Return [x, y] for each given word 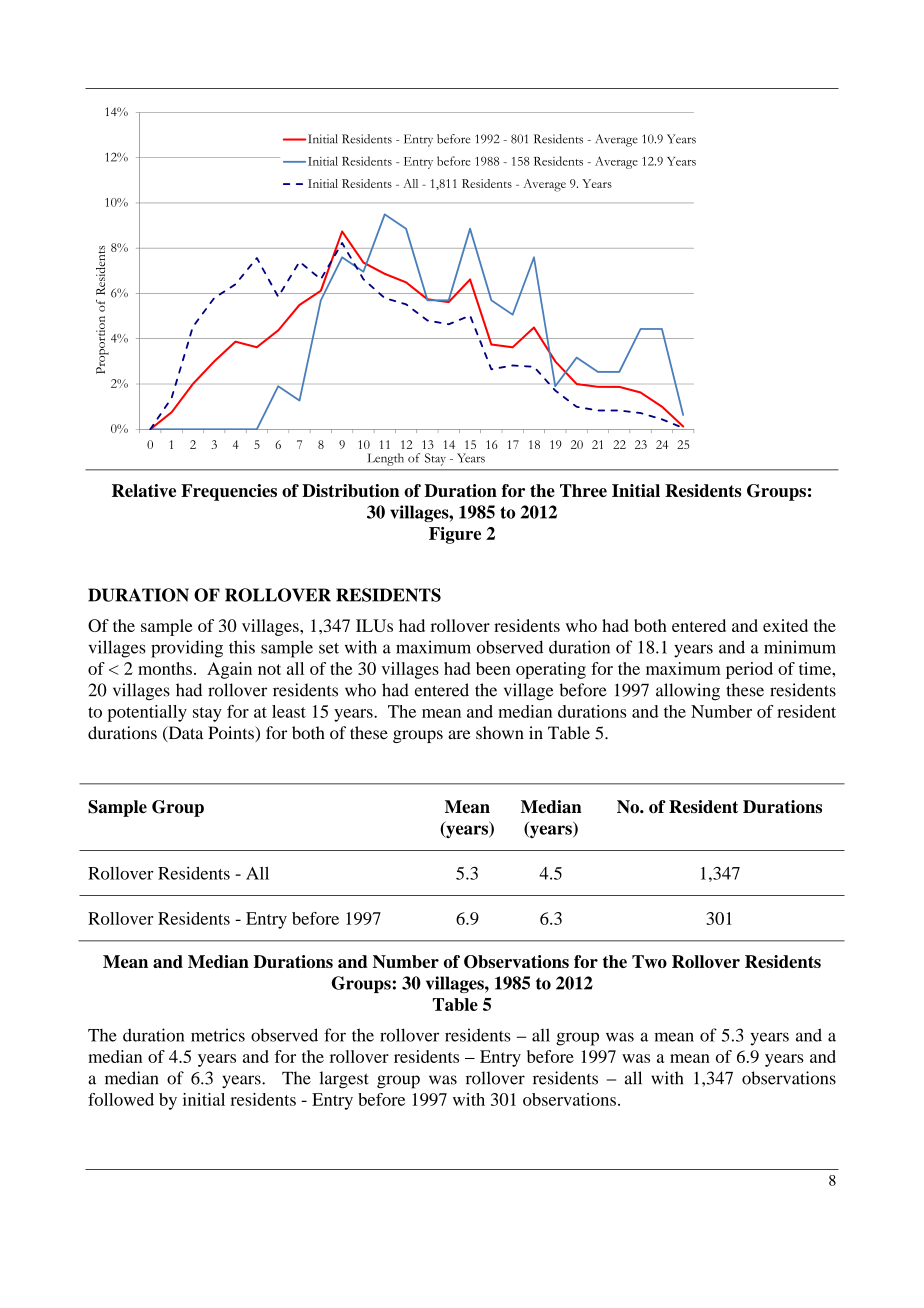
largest [344, 1080]
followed [121, 1099]
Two [649, 961]
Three [583, 490]
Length [385, 459]
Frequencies [229, 492]
